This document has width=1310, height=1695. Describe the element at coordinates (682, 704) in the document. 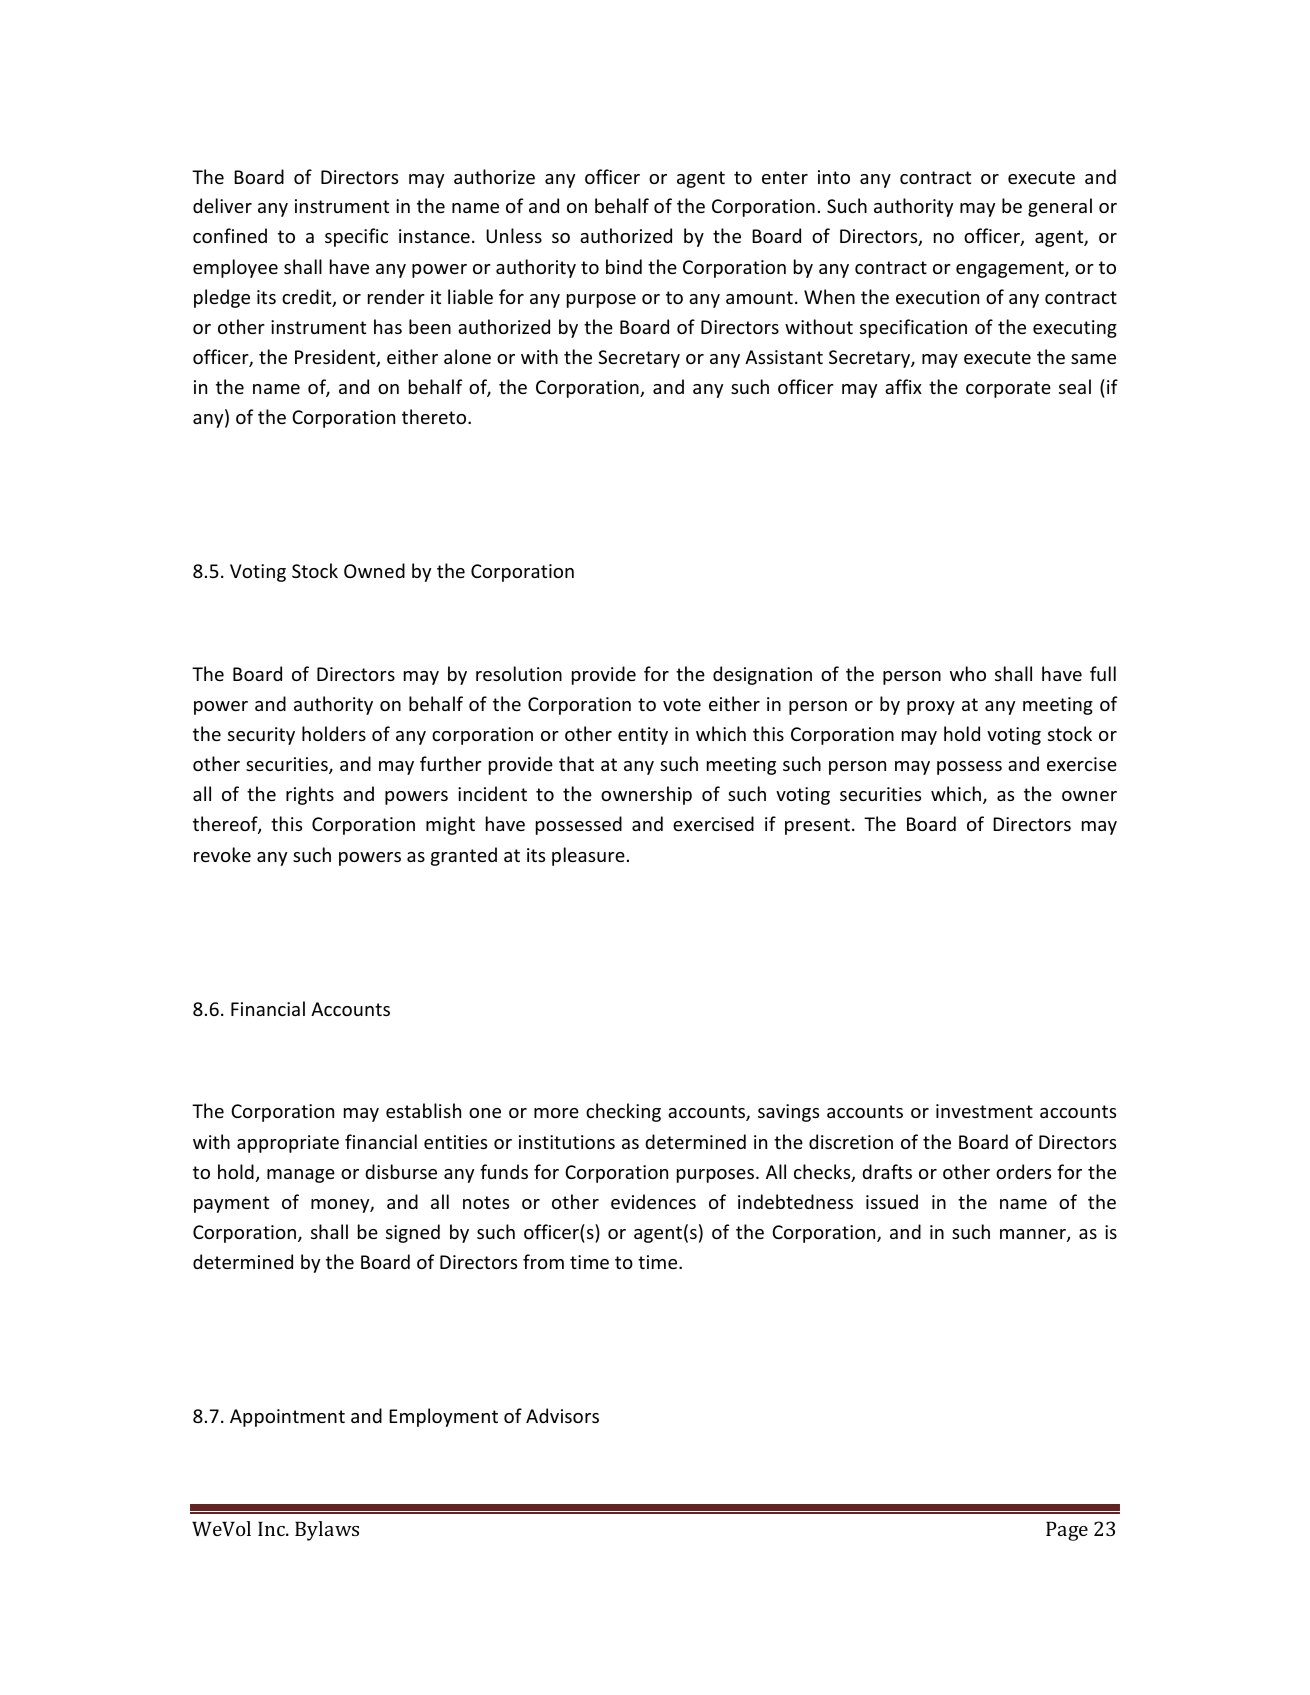

I see `vote` at that location.
